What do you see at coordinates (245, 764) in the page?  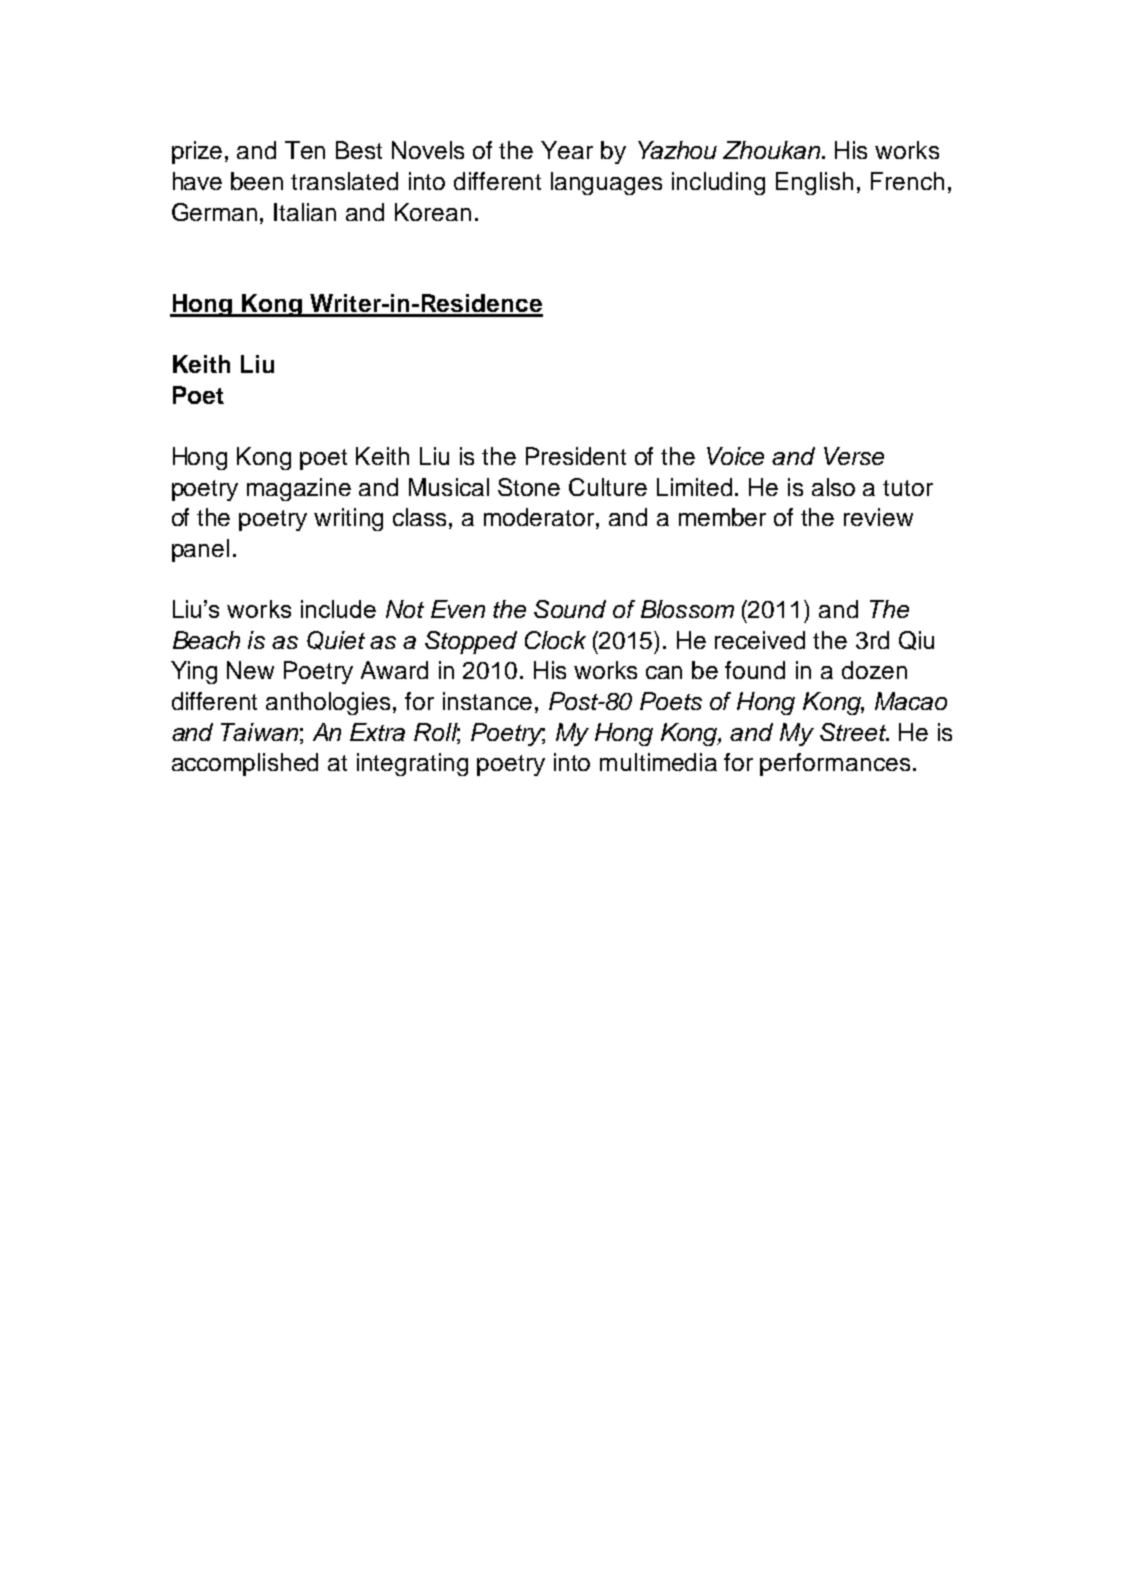 I see `accomplished` at bounding box center [245, 764].
